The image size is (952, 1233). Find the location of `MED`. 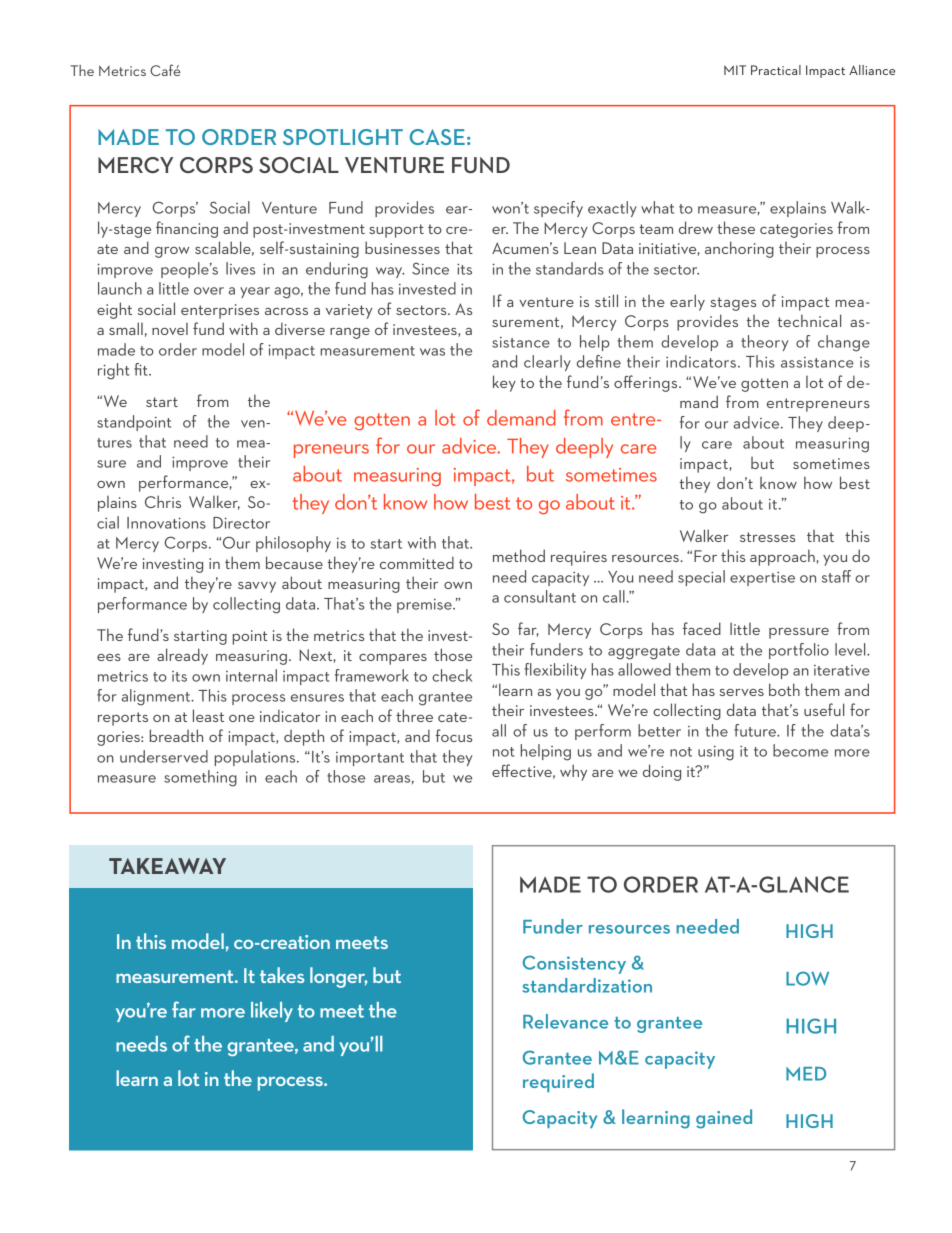

MED is located at coordinates (806, 1074).
